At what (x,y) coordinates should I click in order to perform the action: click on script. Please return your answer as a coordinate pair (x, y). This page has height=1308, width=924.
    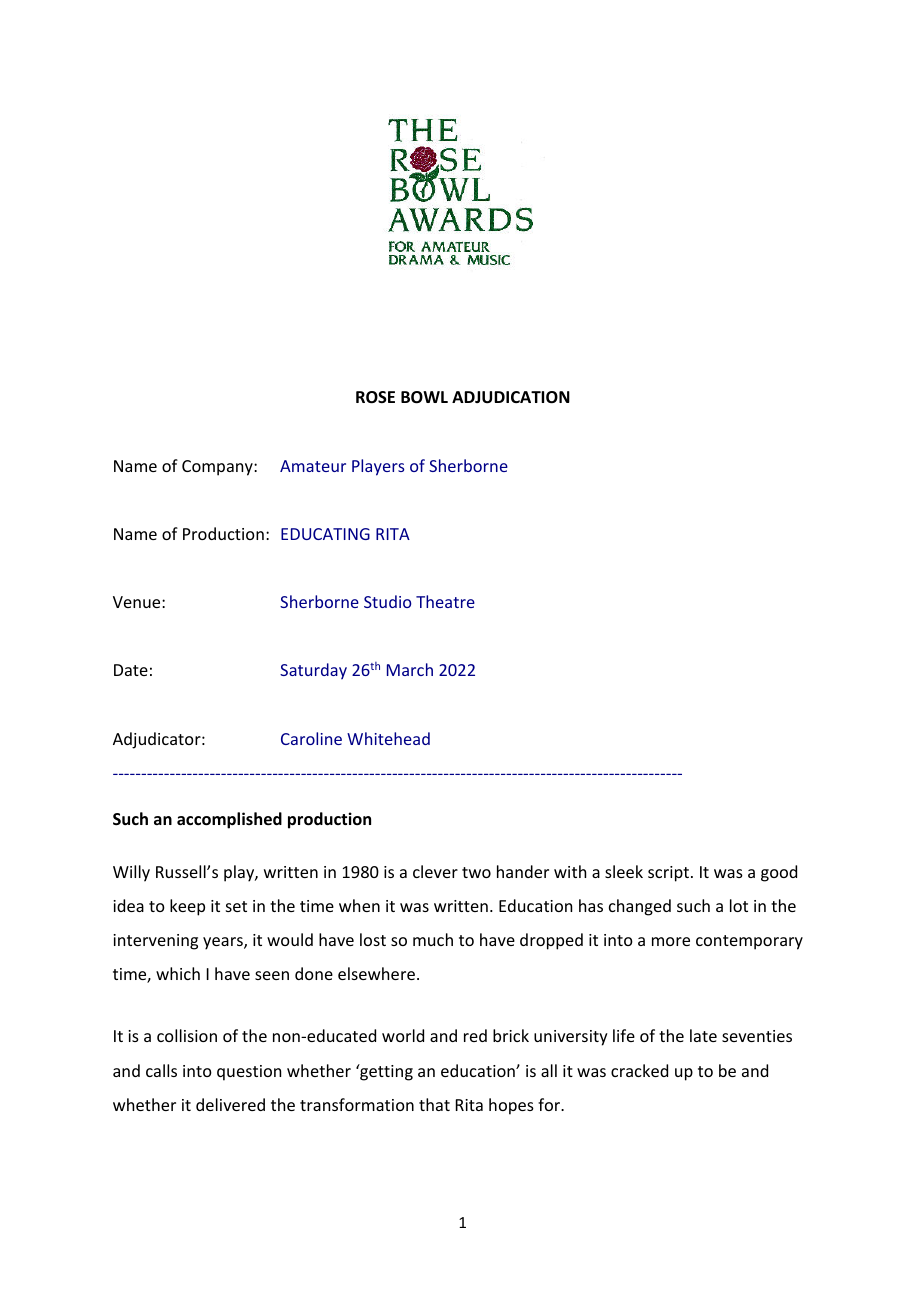
    Looking at the image, I should click on (668, 874).
